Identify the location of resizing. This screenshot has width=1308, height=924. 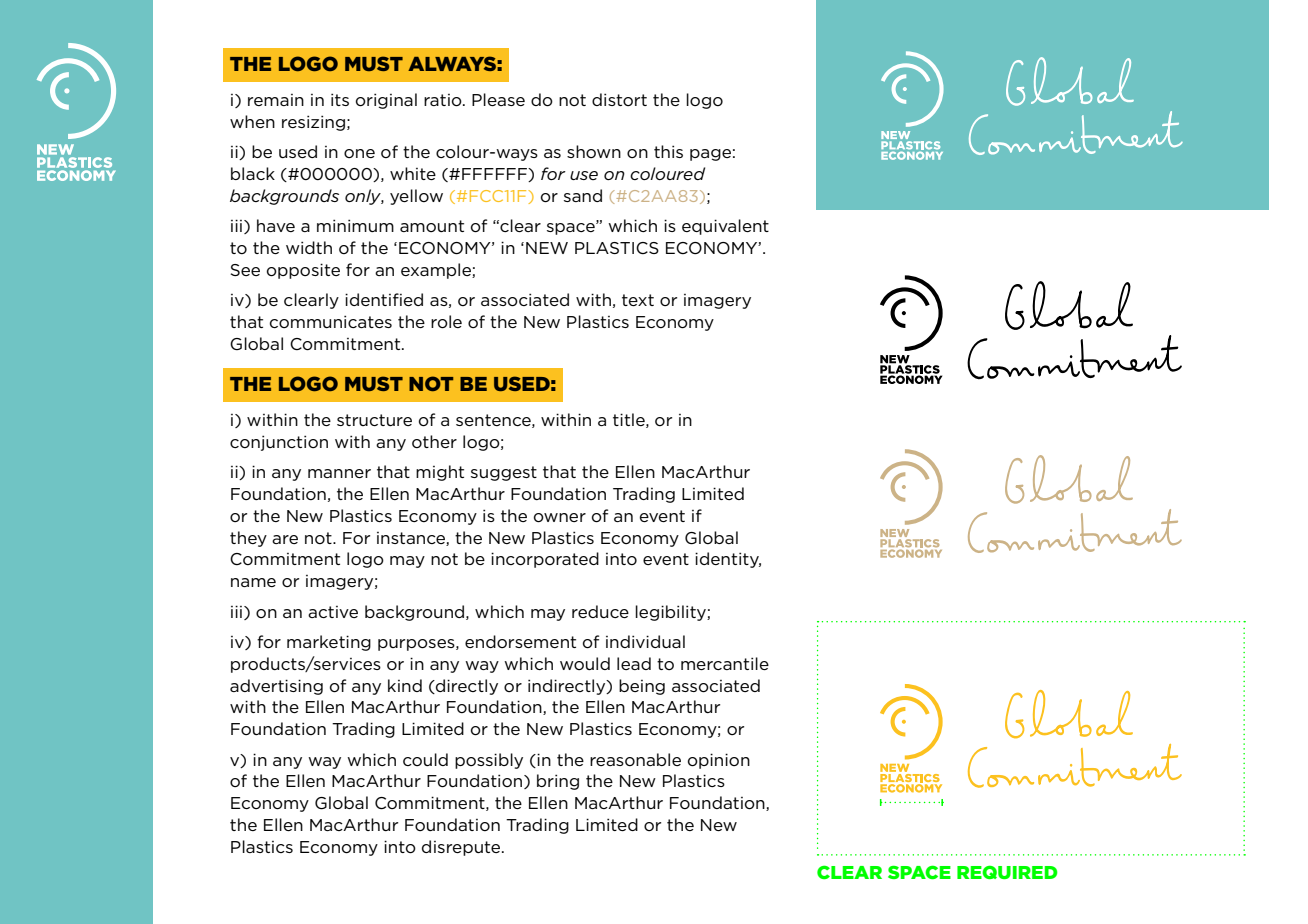
(313, 123).
